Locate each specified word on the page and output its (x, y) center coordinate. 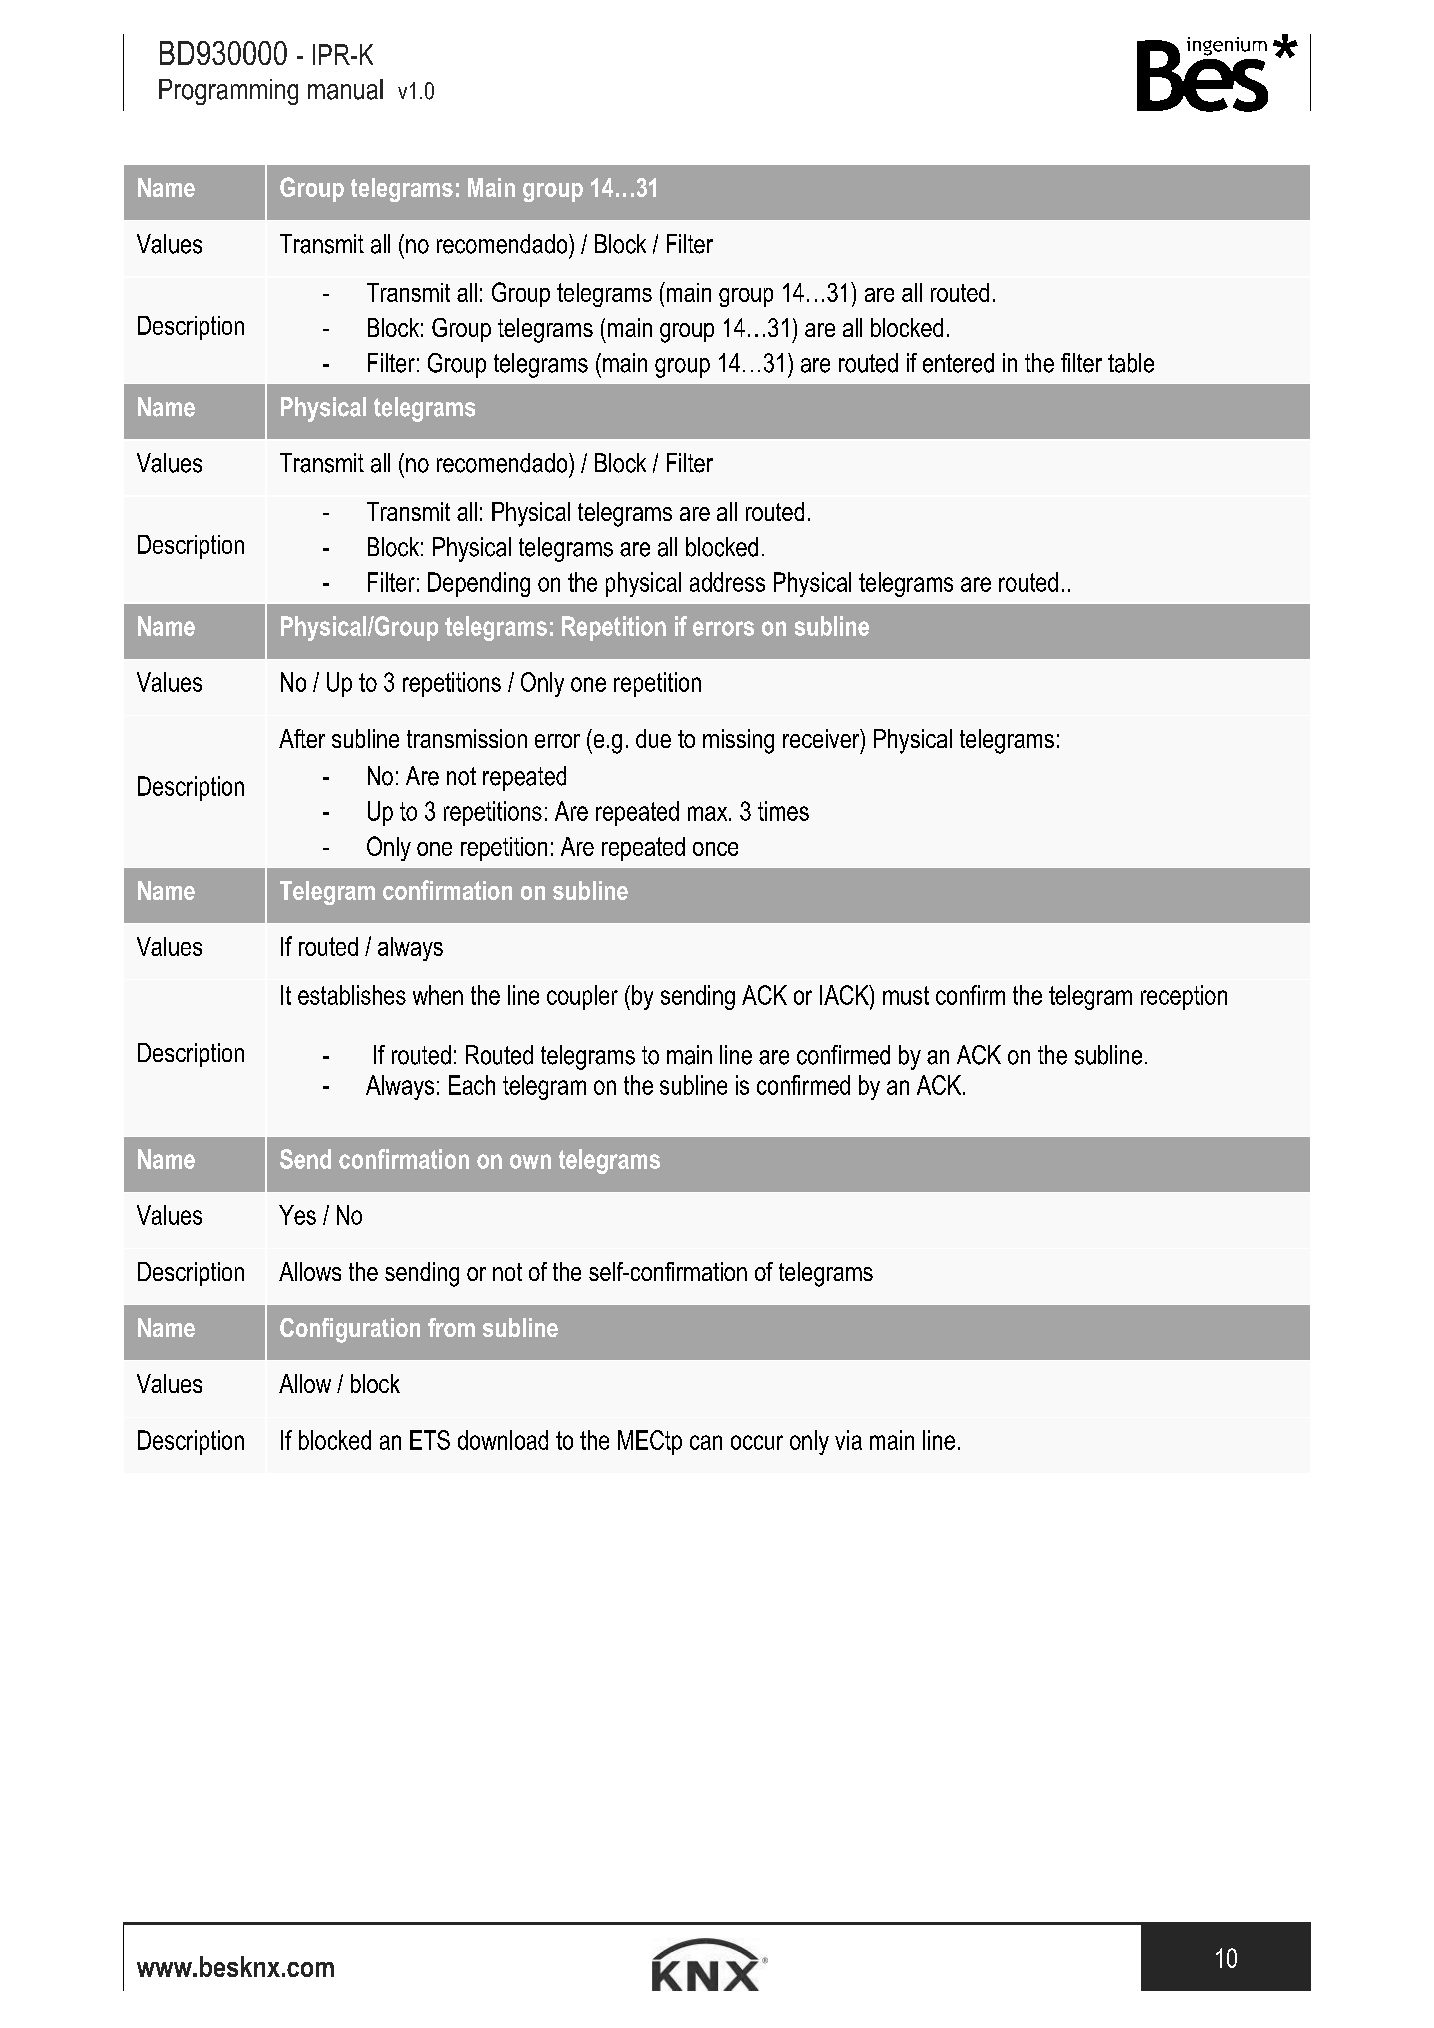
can (706, 1442)
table (1131, 363)
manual (345, 89)
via (848, 1440)
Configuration (350, 1330)
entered (958, 363)
